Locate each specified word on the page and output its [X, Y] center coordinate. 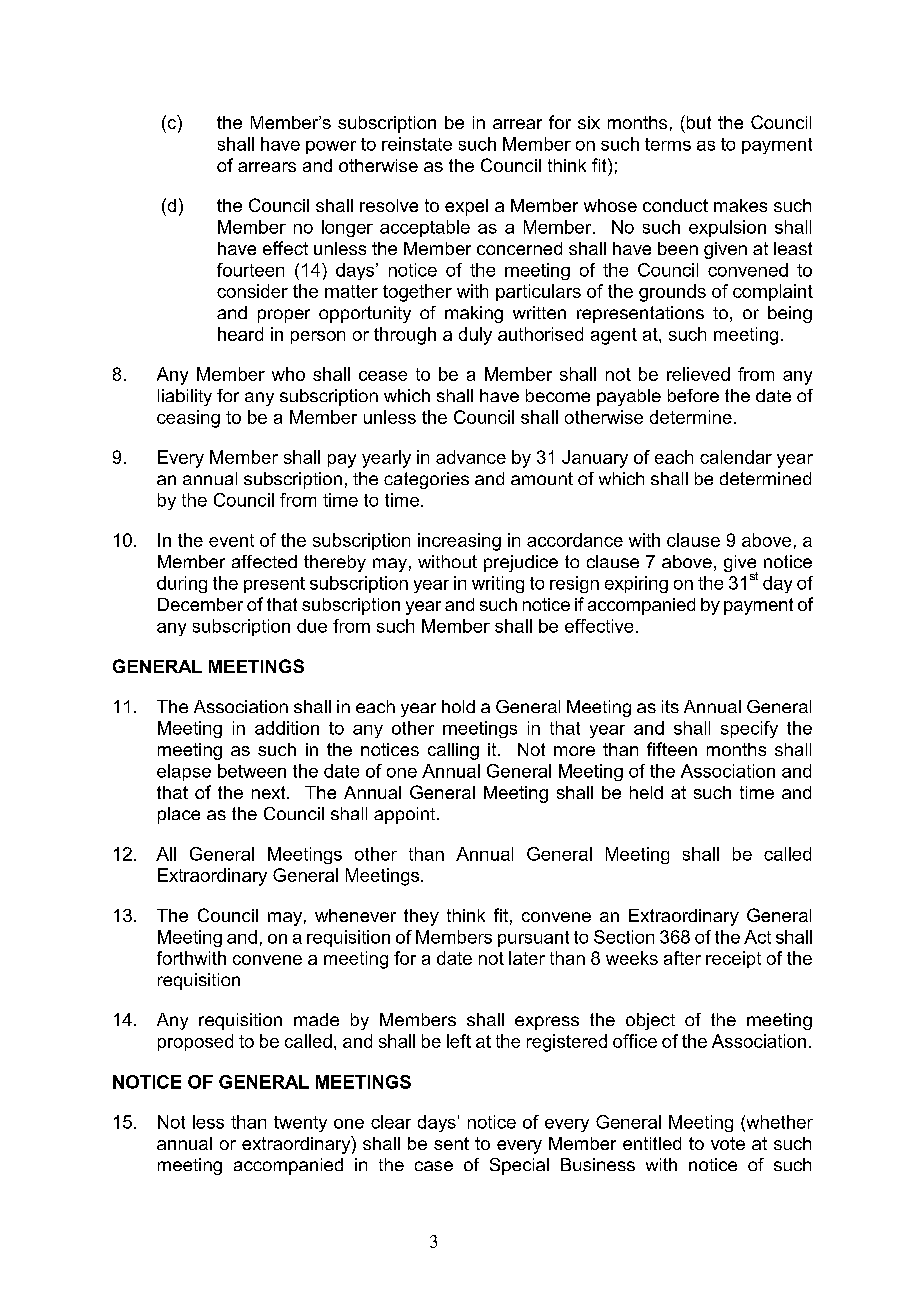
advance [471, 457]
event [231, 540]
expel [466, 207]
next [270, 792]
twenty [300, 1124]
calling [453, 751]
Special [519, 1166]
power [331, 147]
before [693, 395]
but [697, 122]
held [646, 792]
